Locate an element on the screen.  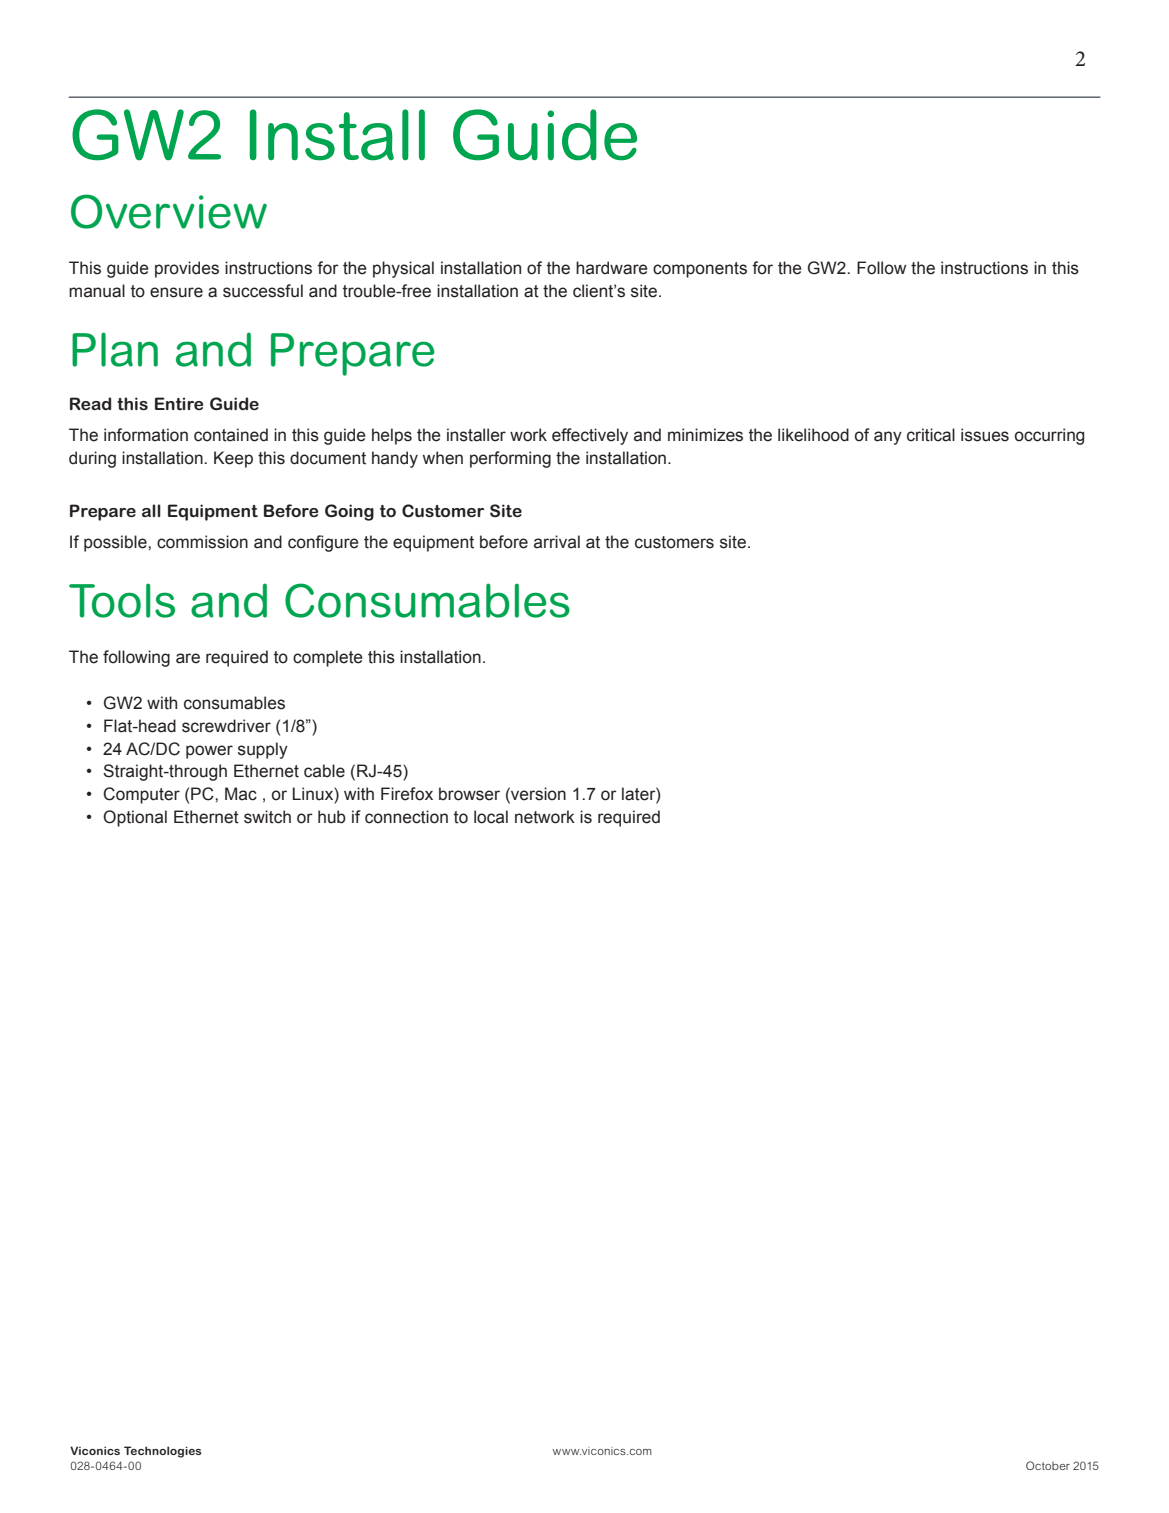
hardware is located at coordinates (612, 268).
